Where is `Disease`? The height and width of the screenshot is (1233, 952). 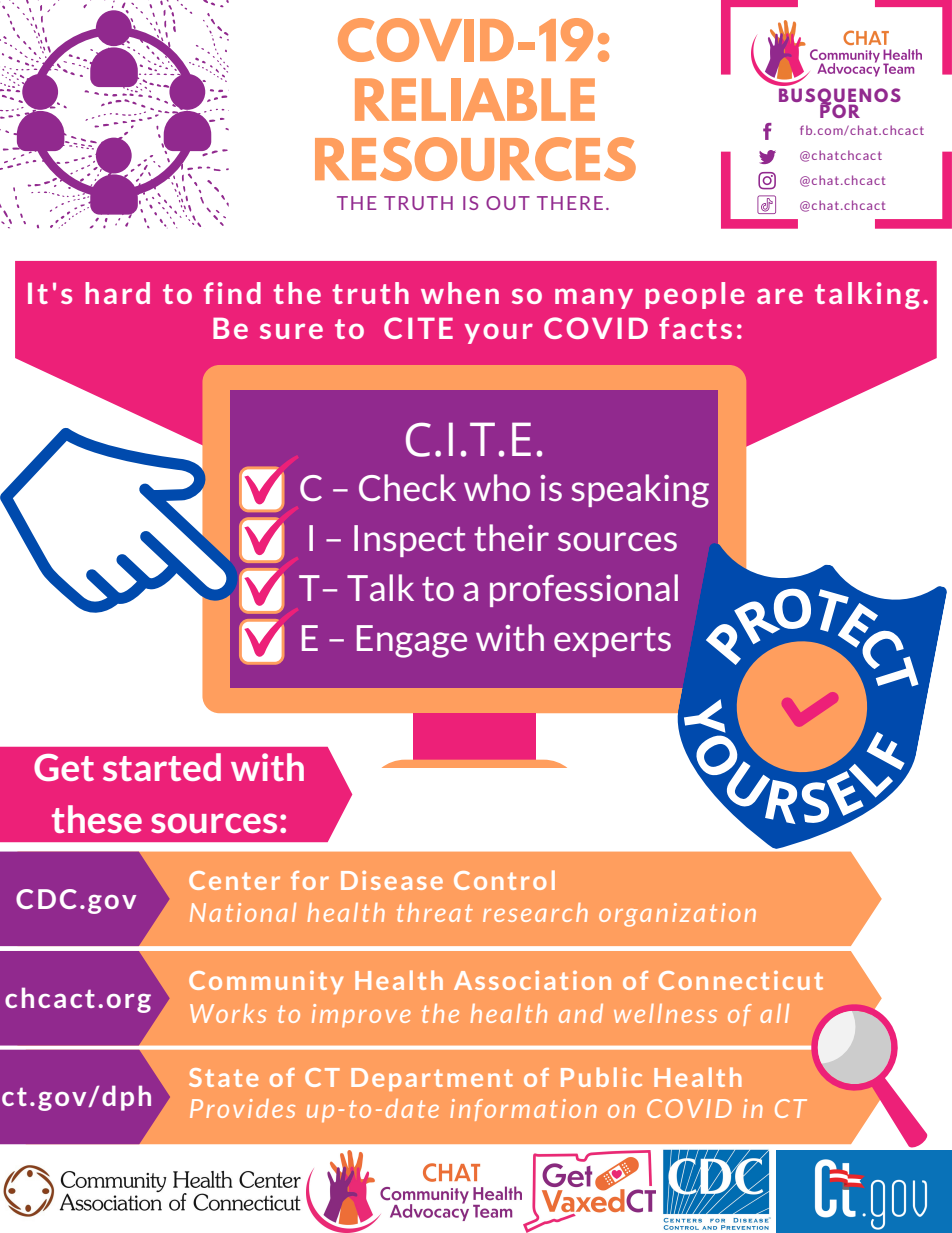 Disease is located at coordinates (392, 880).
